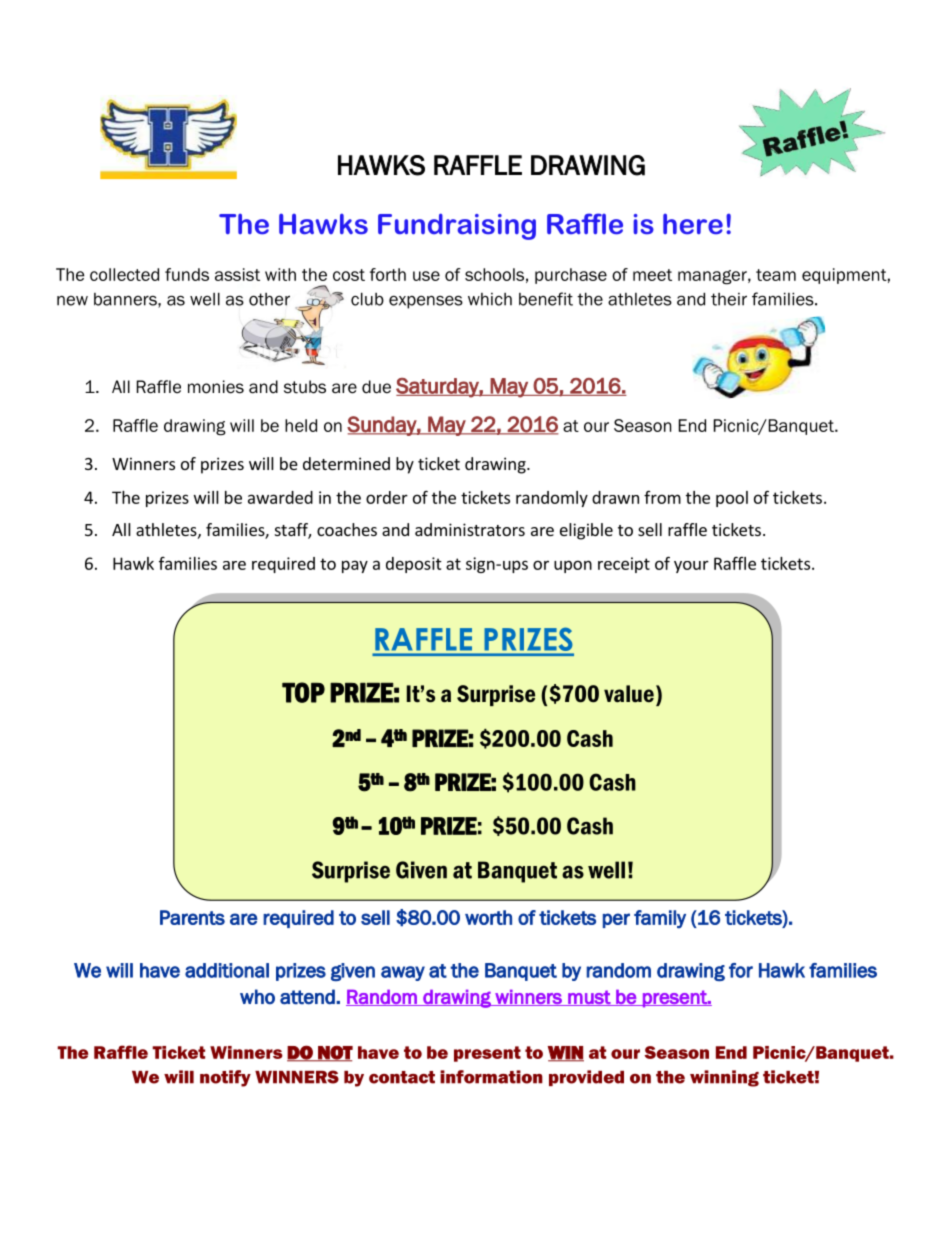 The image size is (952, 1233). Describe the element at coordinates (280, 497) in the screenshot. I see `awarded` at that location.
